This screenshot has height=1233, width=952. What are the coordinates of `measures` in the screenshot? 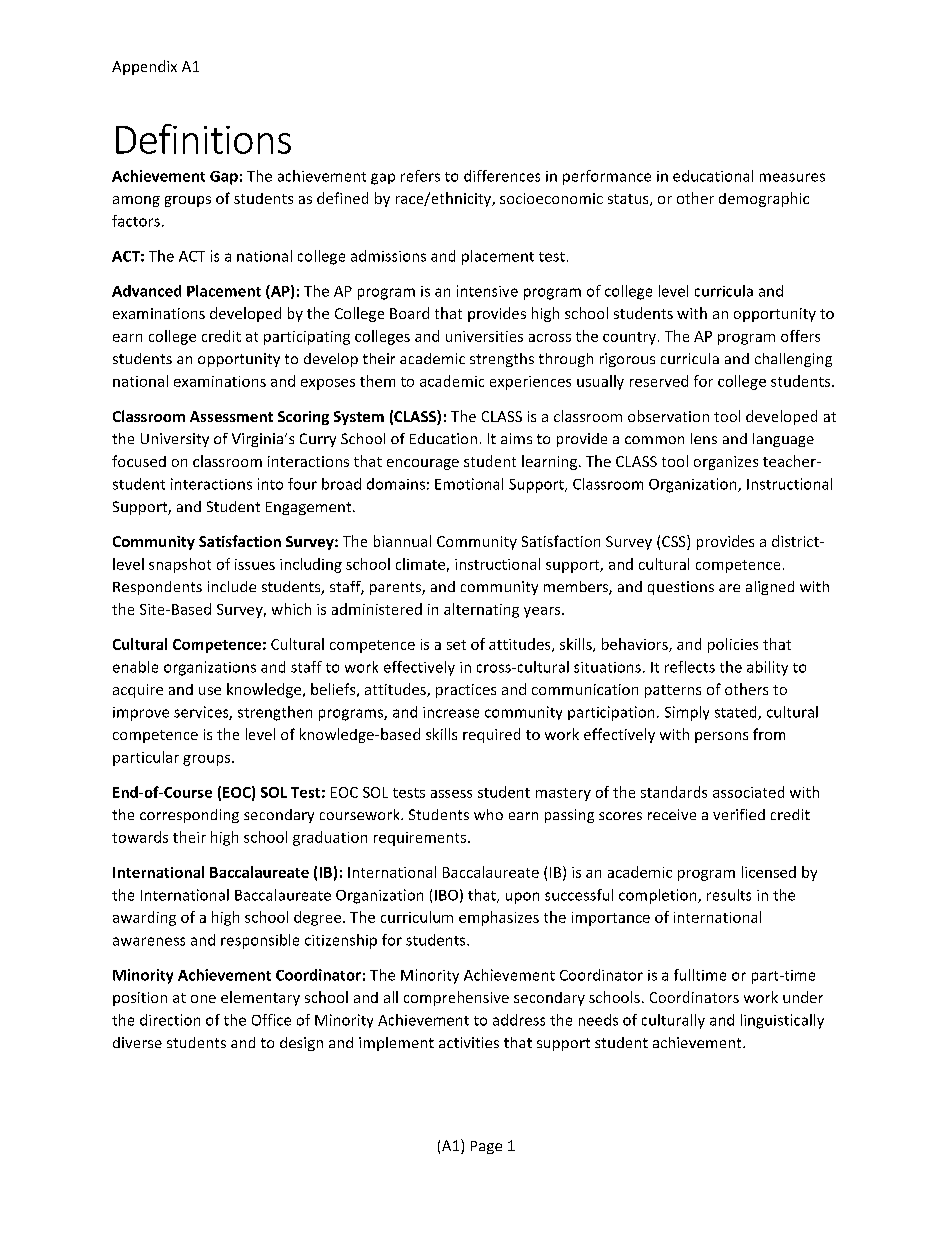 It's located at (792, 177).
